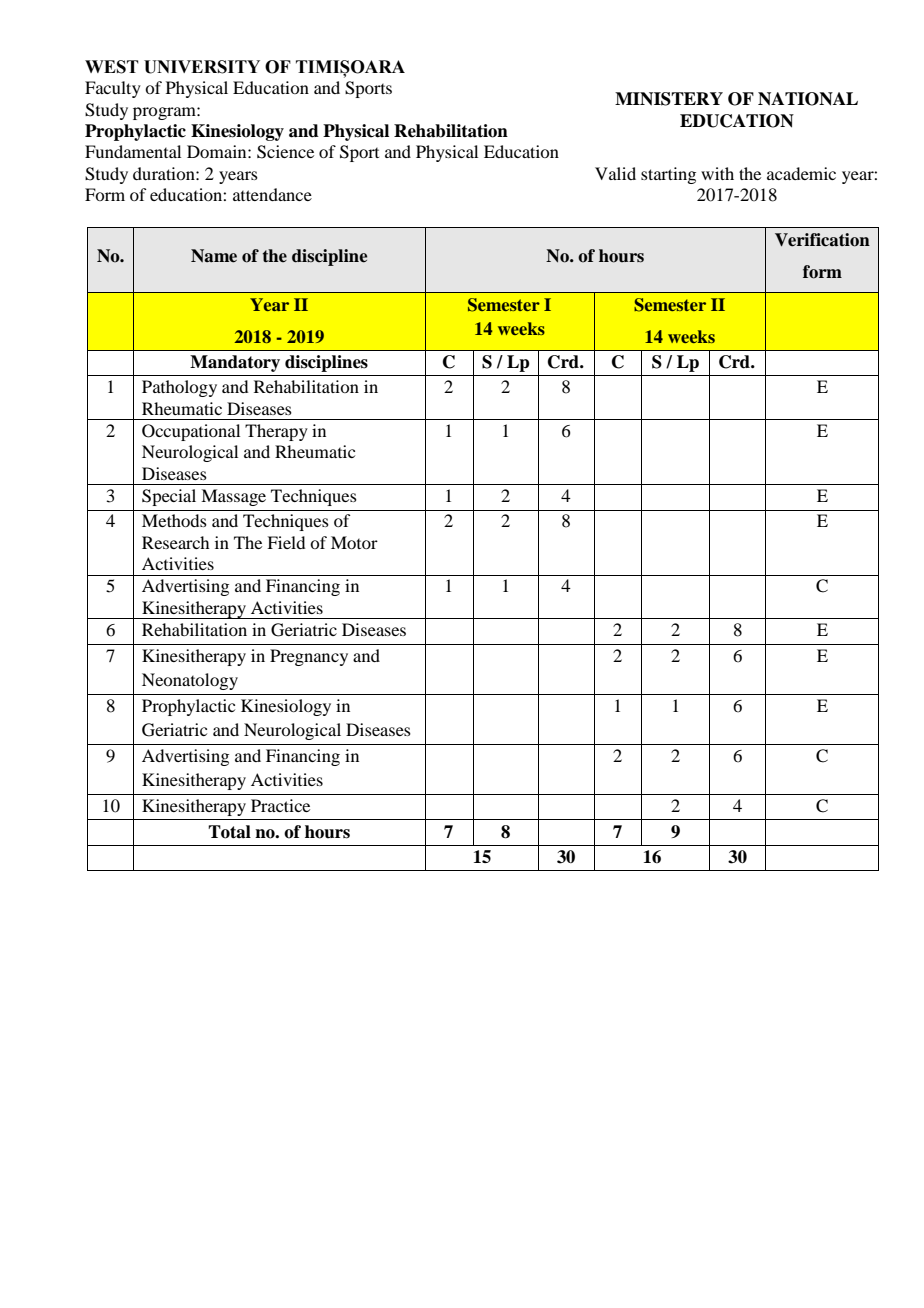 This screenshot has height=1308, width=924. I want to click on UNIVERSITY, so click(202, 67).
